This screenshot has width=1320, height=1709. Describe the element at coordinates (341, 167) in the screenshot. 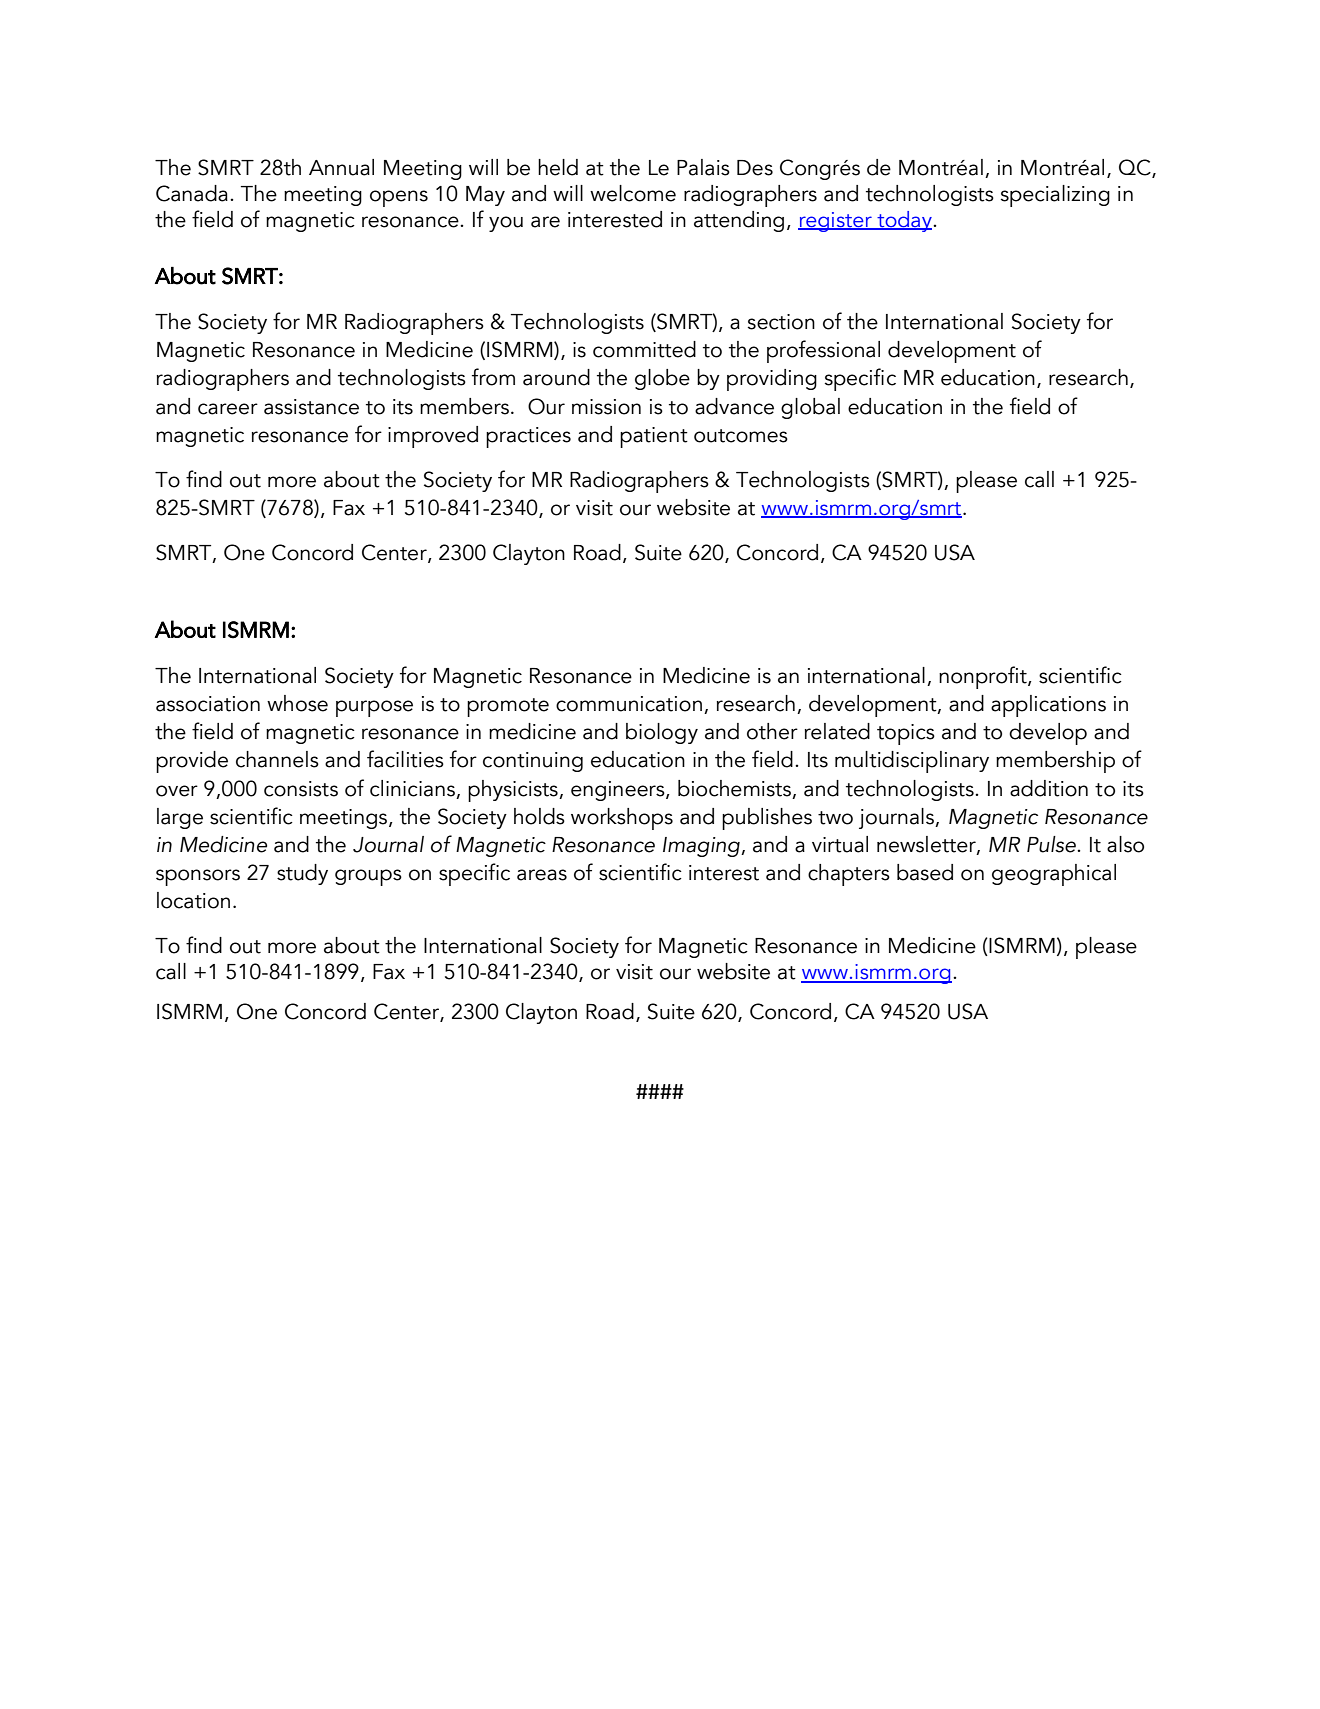

I see `Annual` at that location.
